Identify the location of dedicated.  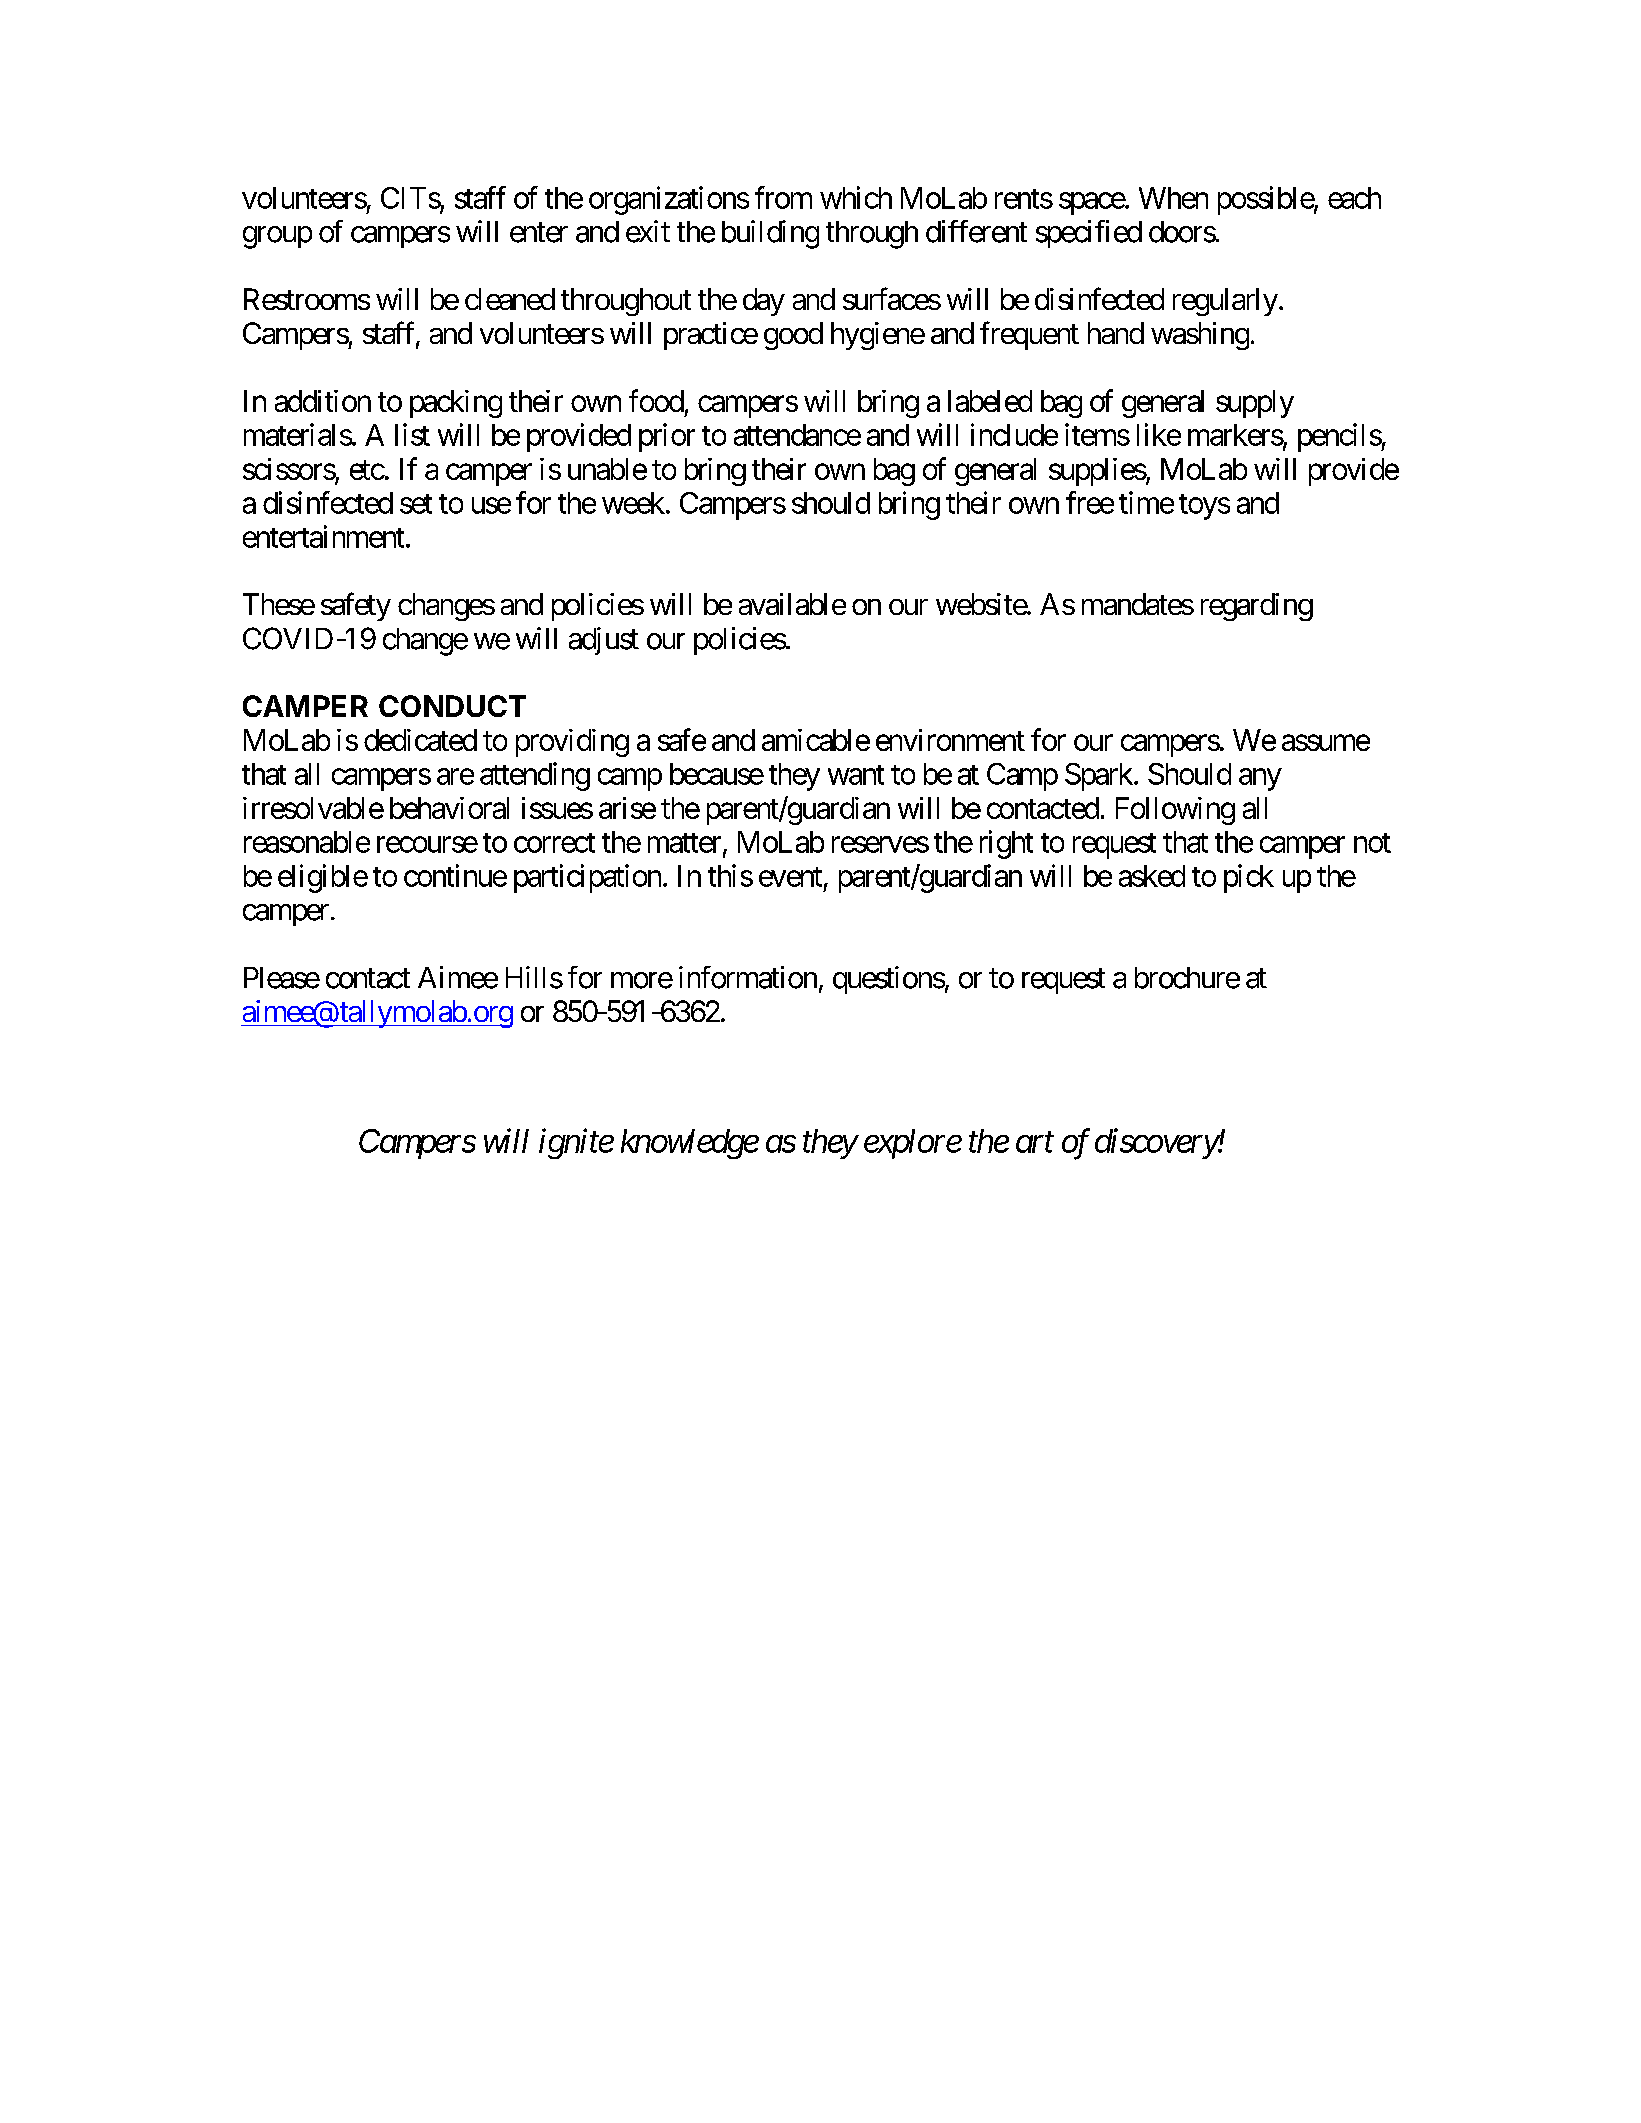
(420, 740).
